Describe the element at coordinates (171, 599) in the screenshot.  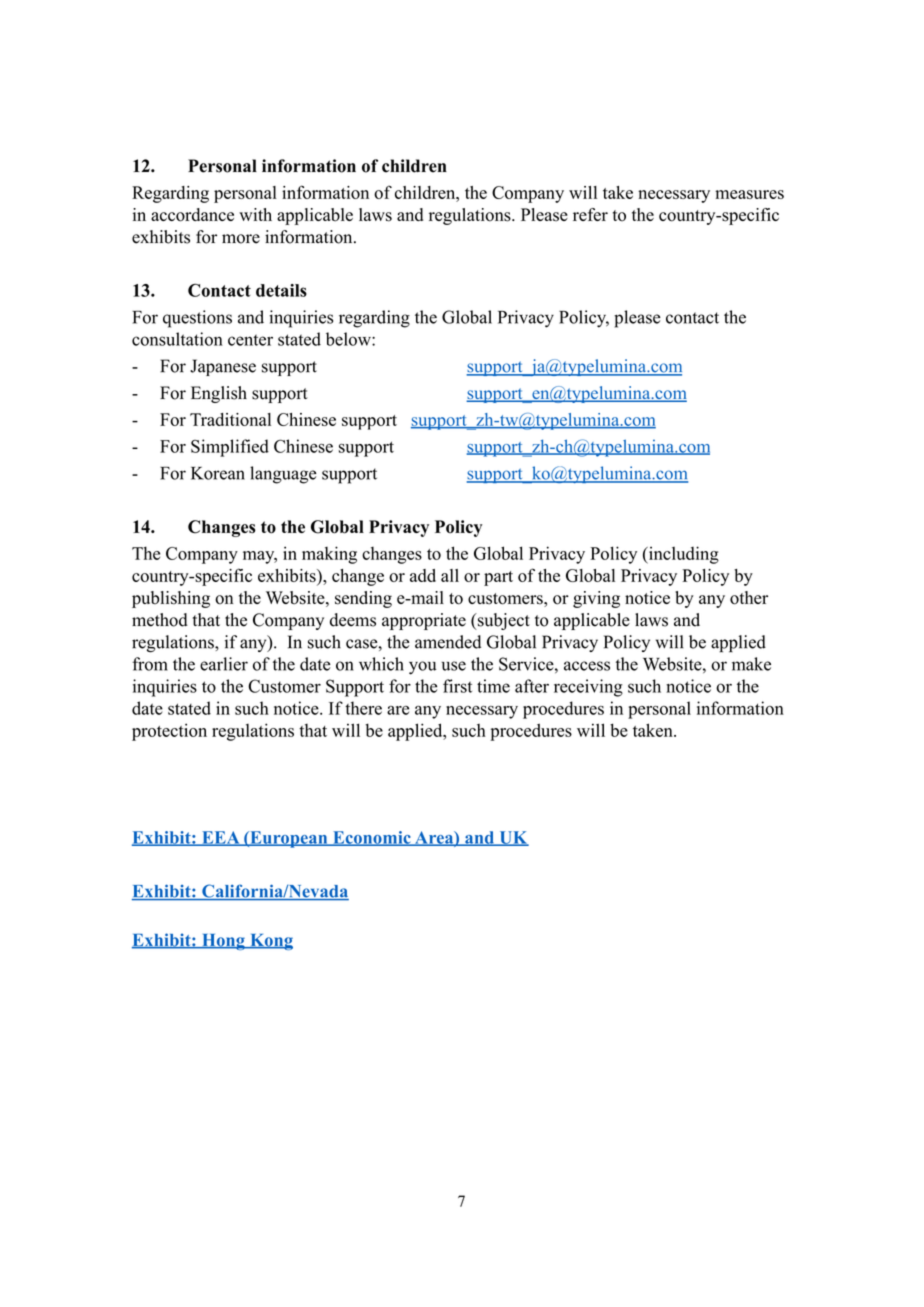
I see `publishing` at that location.
